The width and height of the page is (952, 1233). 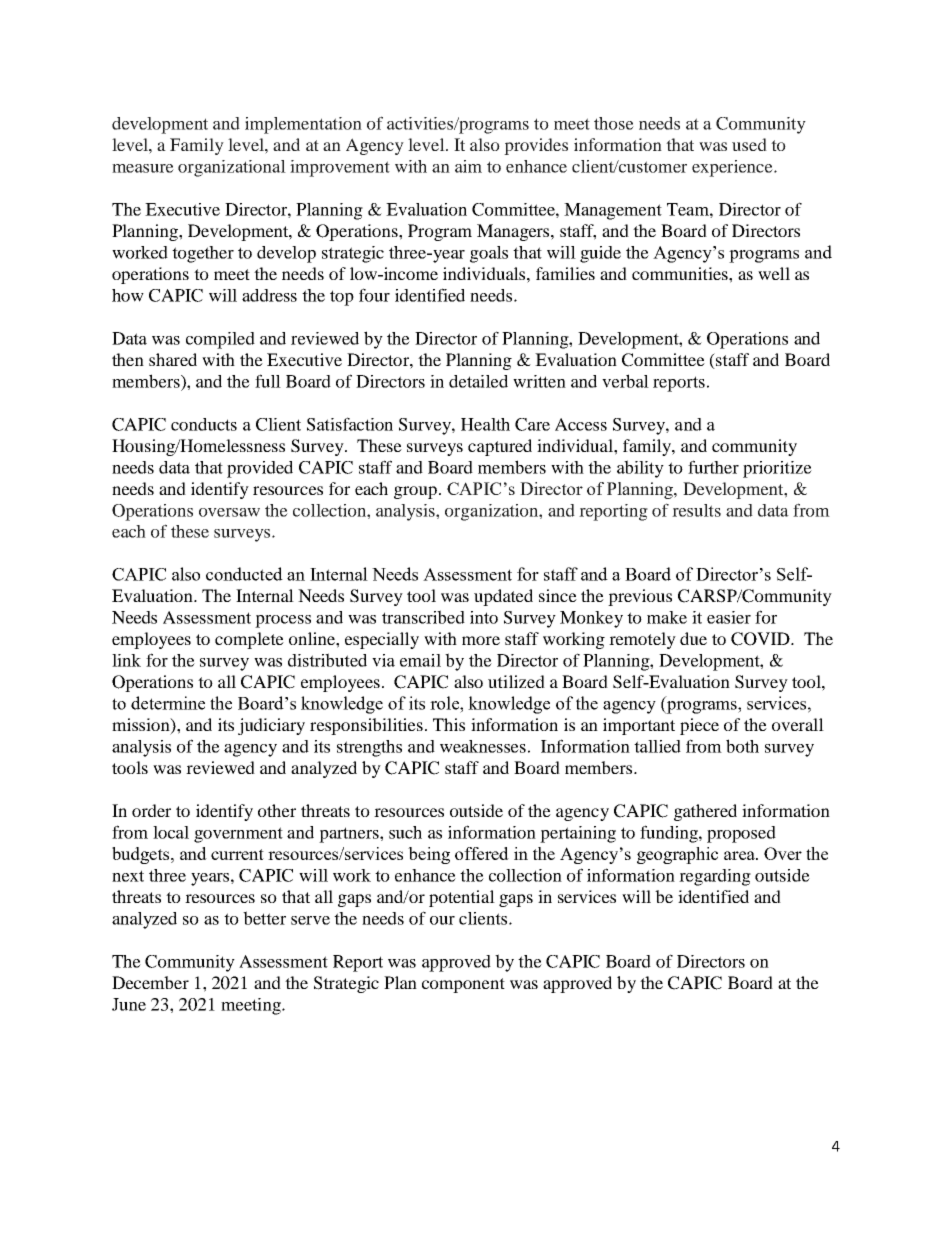 I want to click on determine, so click(x=168, y=703).
